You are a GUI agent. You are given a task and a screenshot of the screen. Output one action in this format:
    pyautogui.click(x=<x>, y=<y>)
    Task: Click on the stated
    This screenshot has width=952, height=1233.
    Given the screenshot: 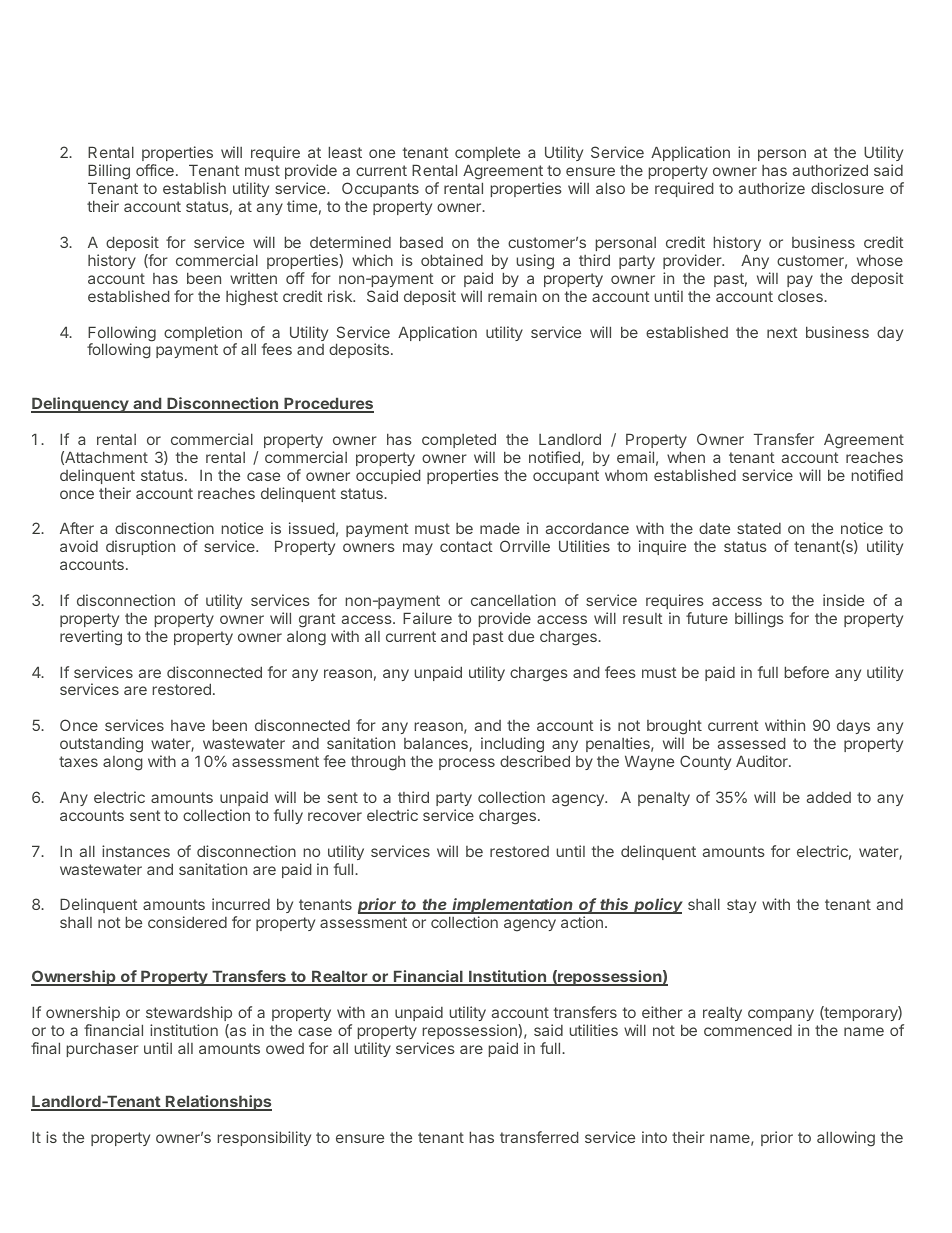 What is the action you would take?
    pyautogui.click(x=759, y=528)
